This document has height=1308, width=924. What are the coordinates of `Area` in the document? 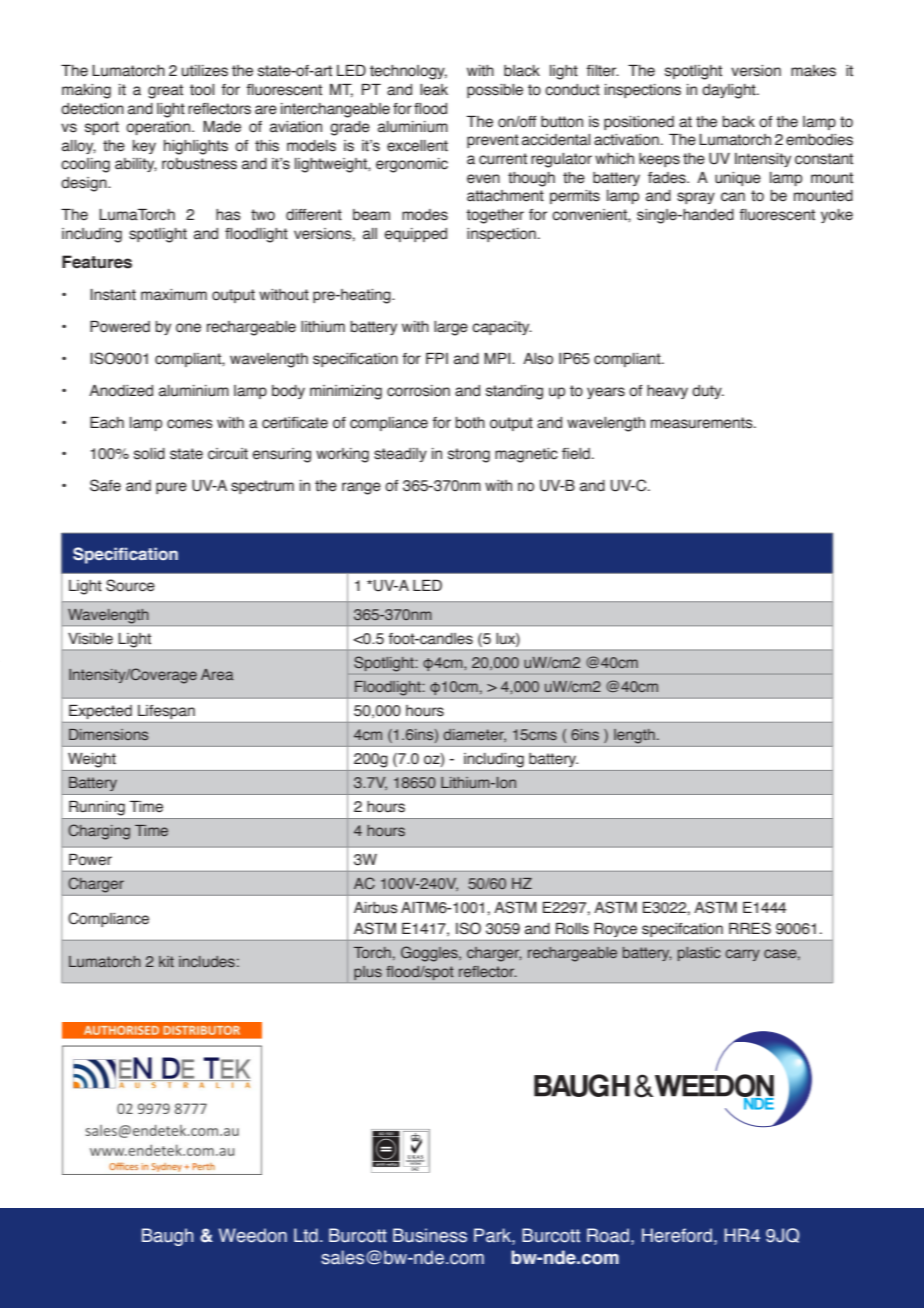 It's located at (217, 674).
